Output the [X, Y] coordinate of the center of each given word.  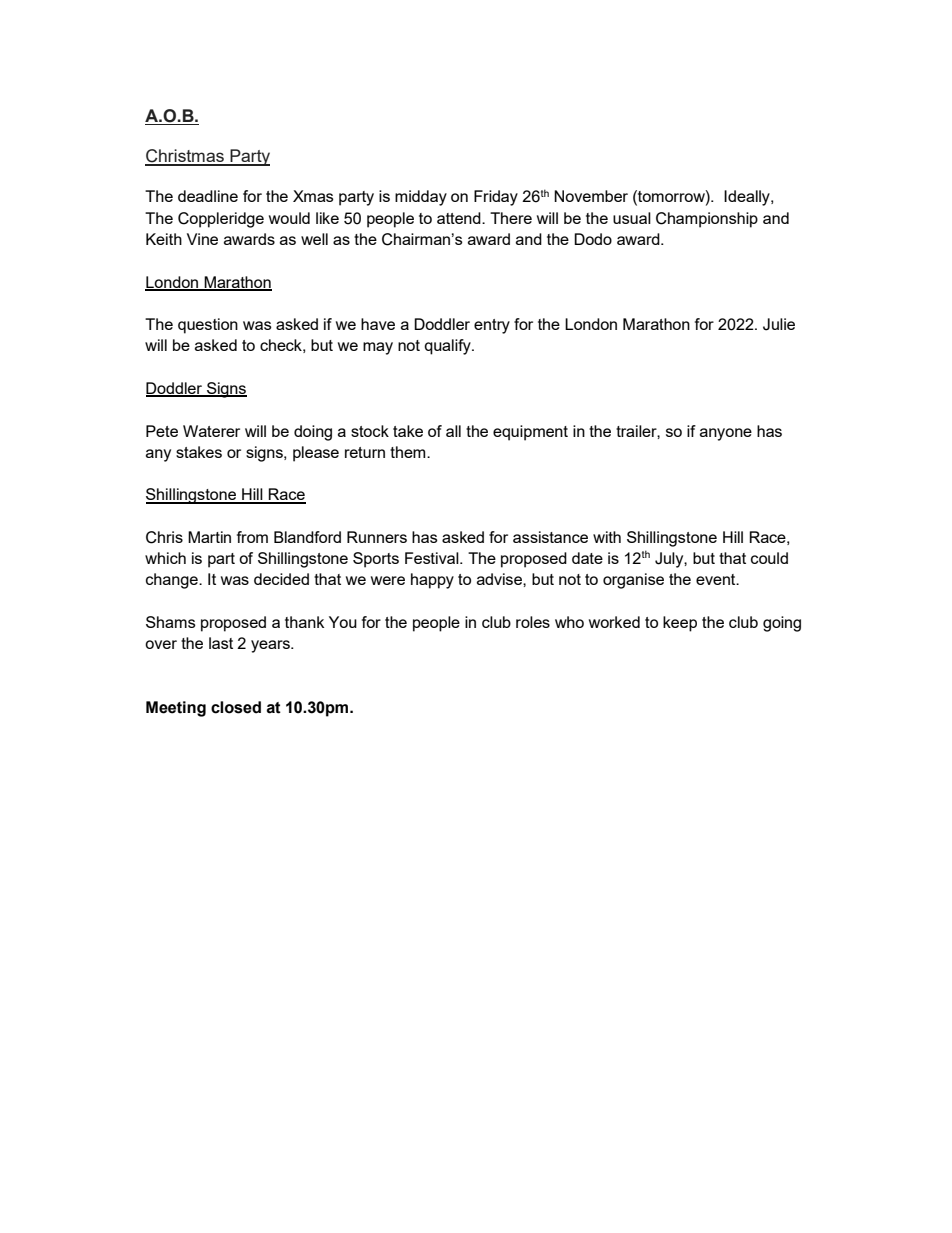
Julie [779, 324]
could [769, 558]
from [252, 537]
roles [533, 622]
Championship [707, 220]
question [208, 326]
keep [680, 624]
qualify [448, 347]
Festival [433, 558]
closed [236, 707]
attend [460, 218]
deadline [208, 196]
